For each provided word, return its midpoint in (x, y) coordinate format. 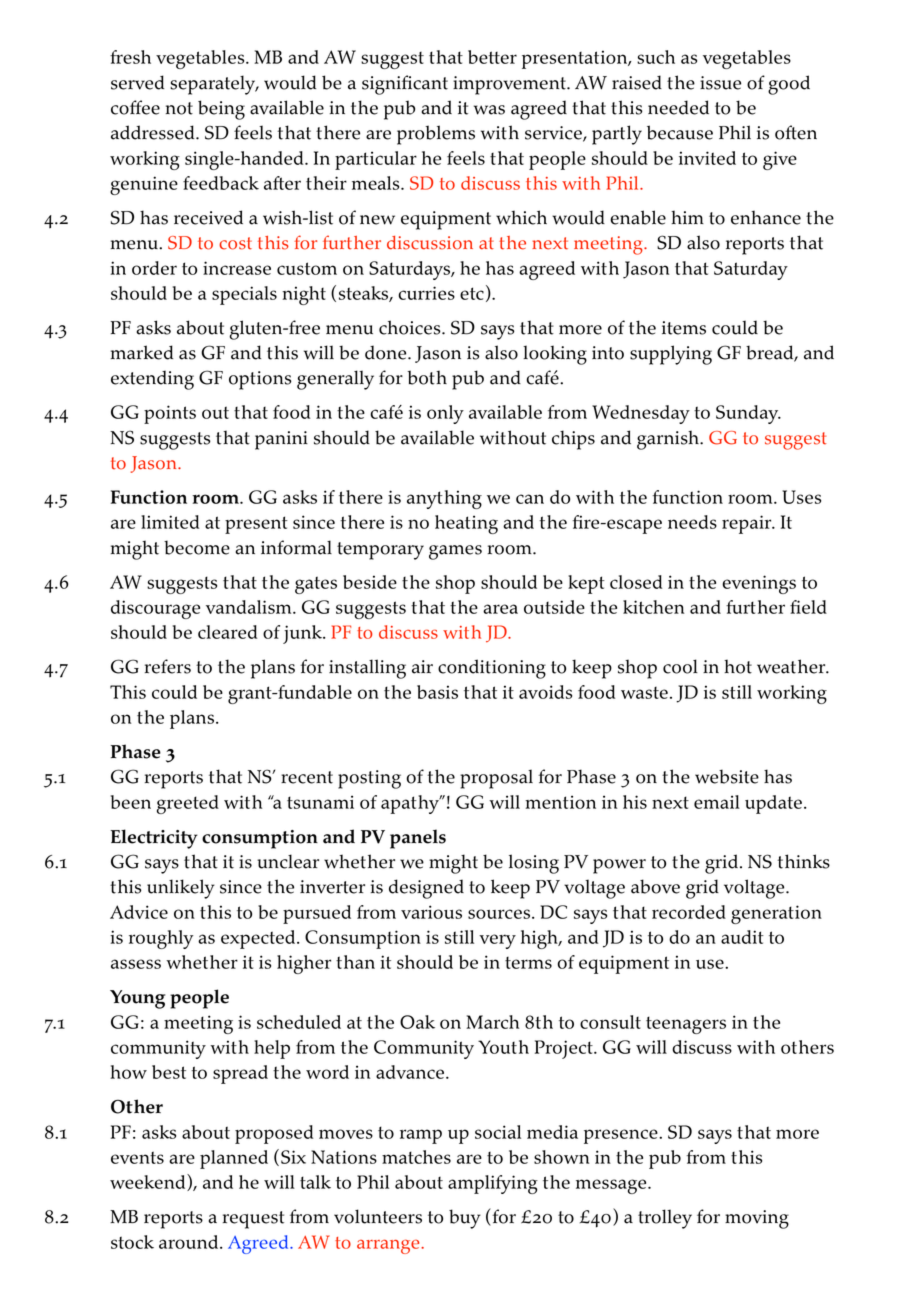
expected (259, 939)
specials (244, 295)
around (190, 1242)
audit (742, 937)
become (197, 547)
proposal (496, 779)
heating (466, 524)
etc (472, 293)
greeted (188, 804)
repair (748, 524)
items (684, 328)
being (221, 110)
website (727, 776)
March (492, 1022)
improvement (510, 85)
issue (720, 83)
